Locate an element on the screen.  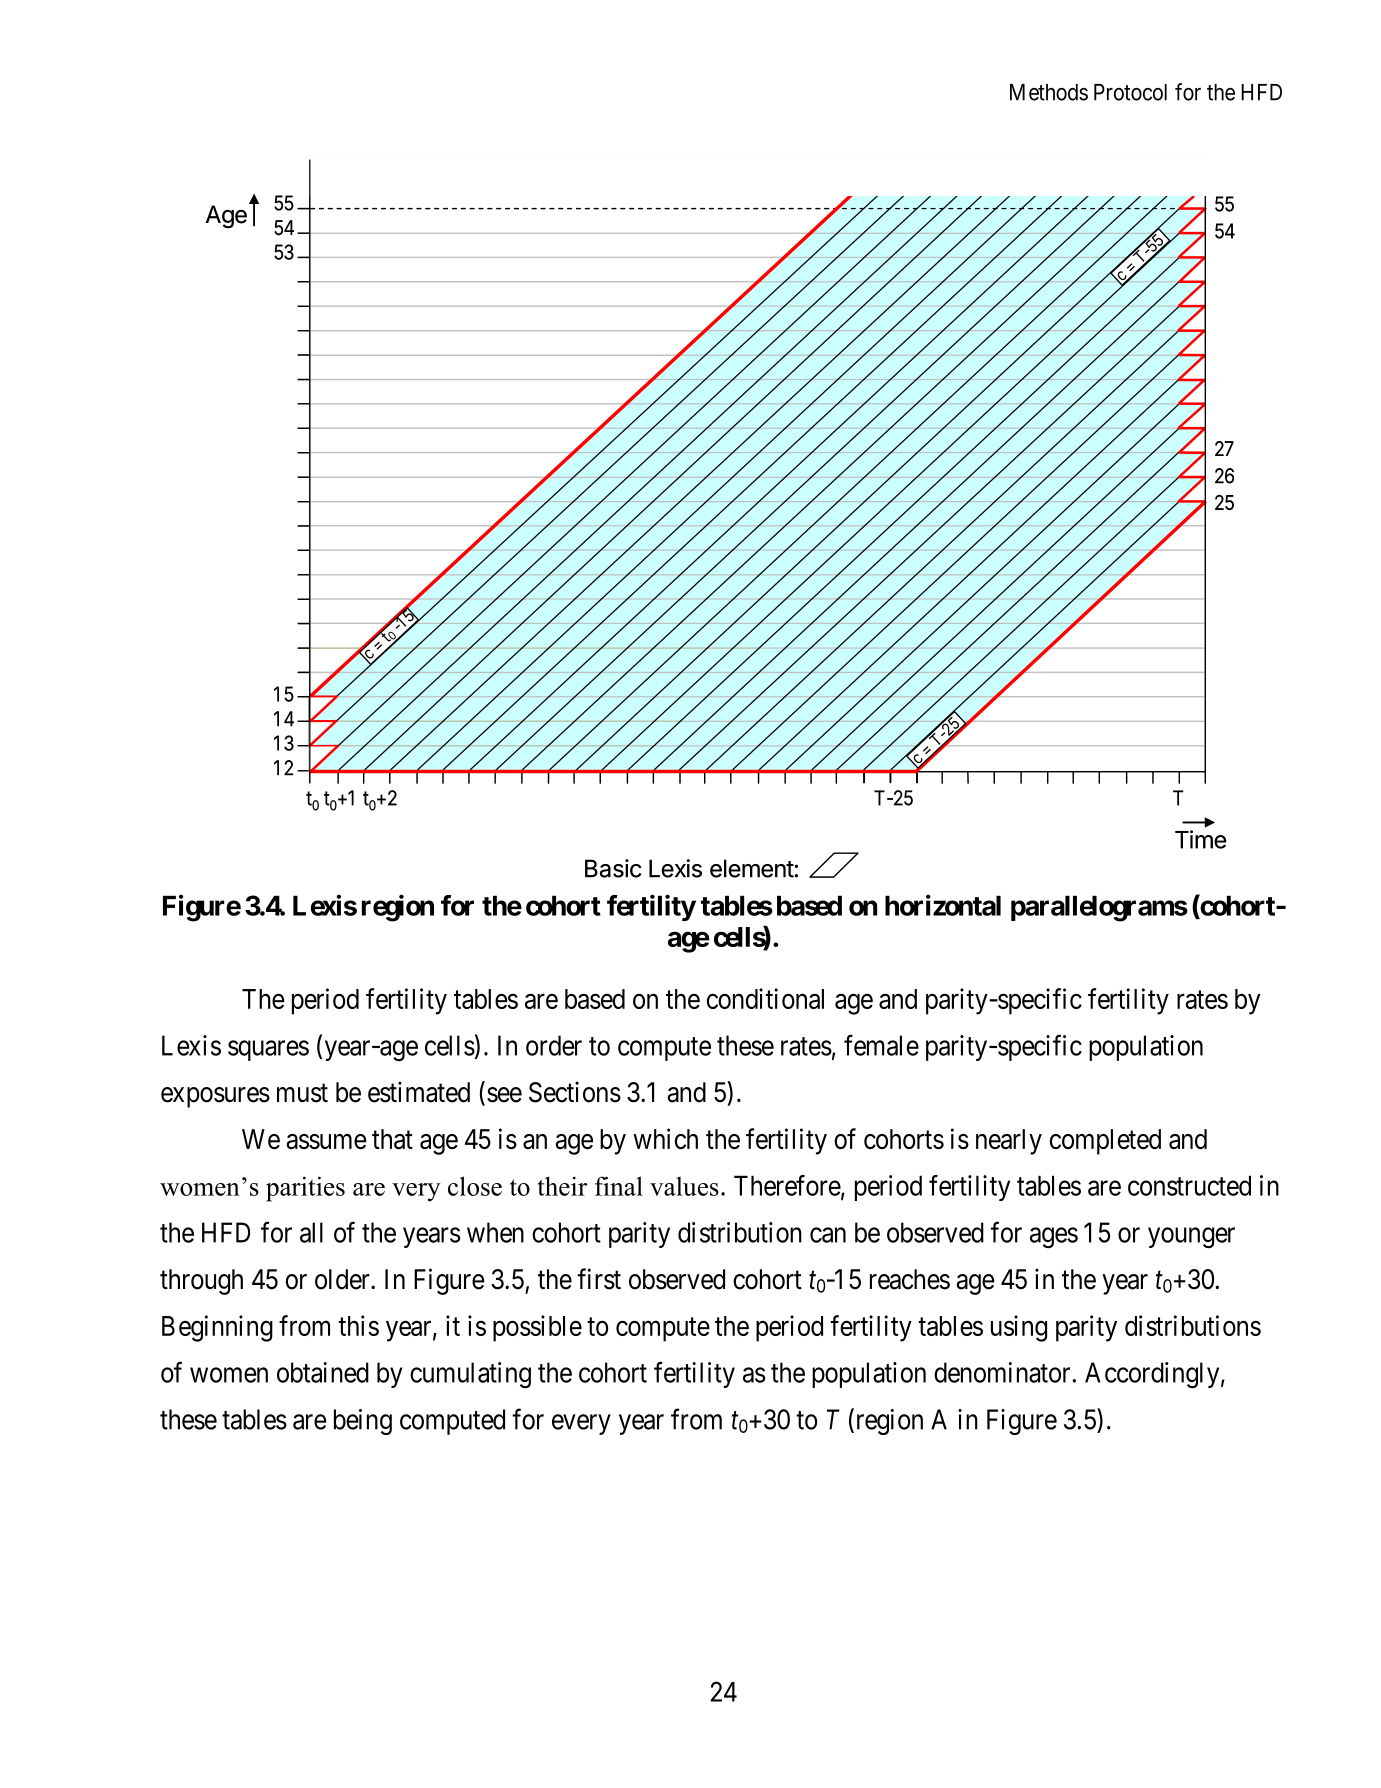
obtained is located at coordinates (323, 1372).
